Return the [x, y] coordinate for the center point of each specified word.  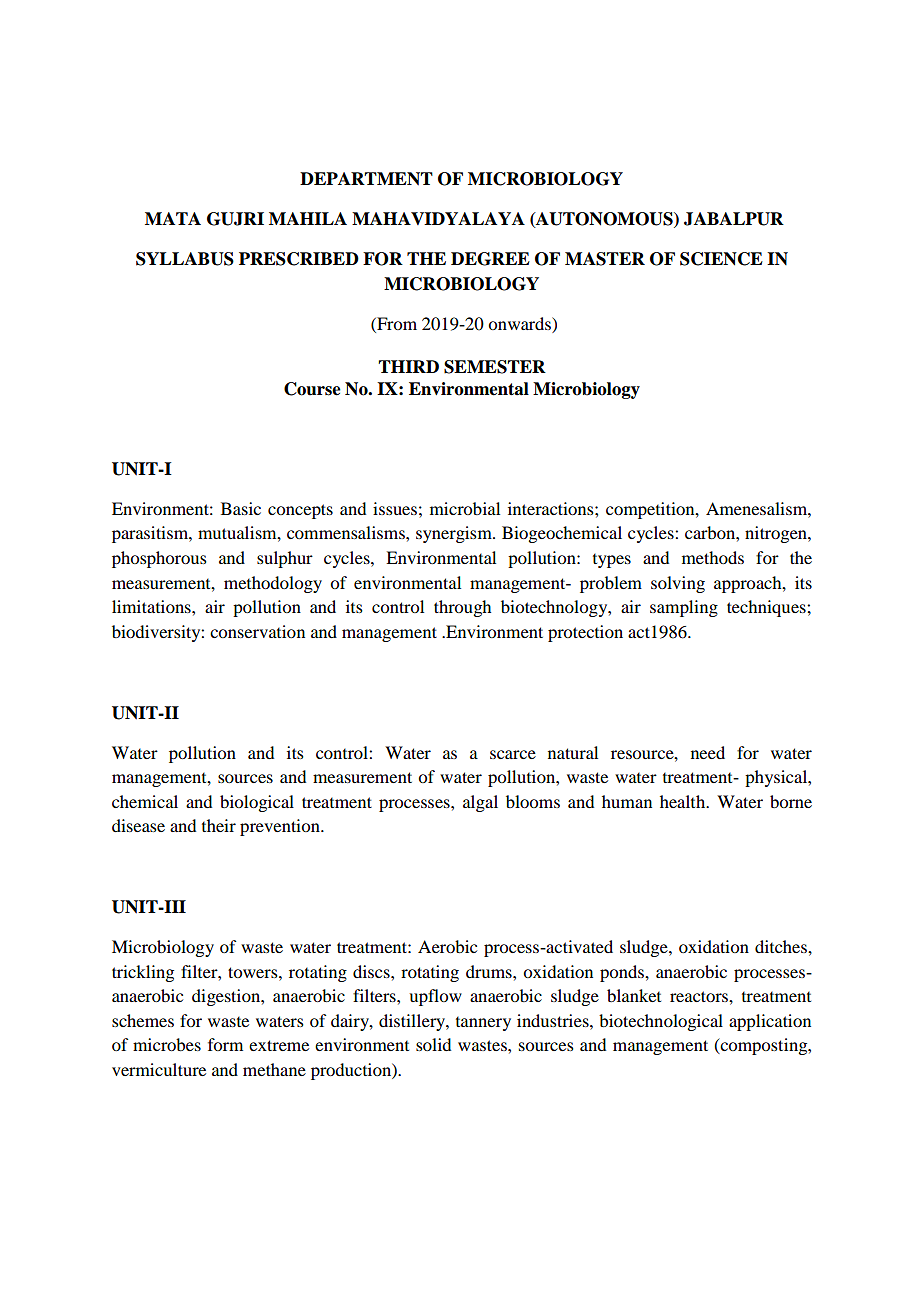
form [225, 1044]
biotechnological [661, 1022]
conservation [257, 631]
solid [433, 1044]
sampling [684, 608]
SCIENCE [721, 259]
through [462, 608]
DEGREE [490, 259]
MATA [173, 218]
